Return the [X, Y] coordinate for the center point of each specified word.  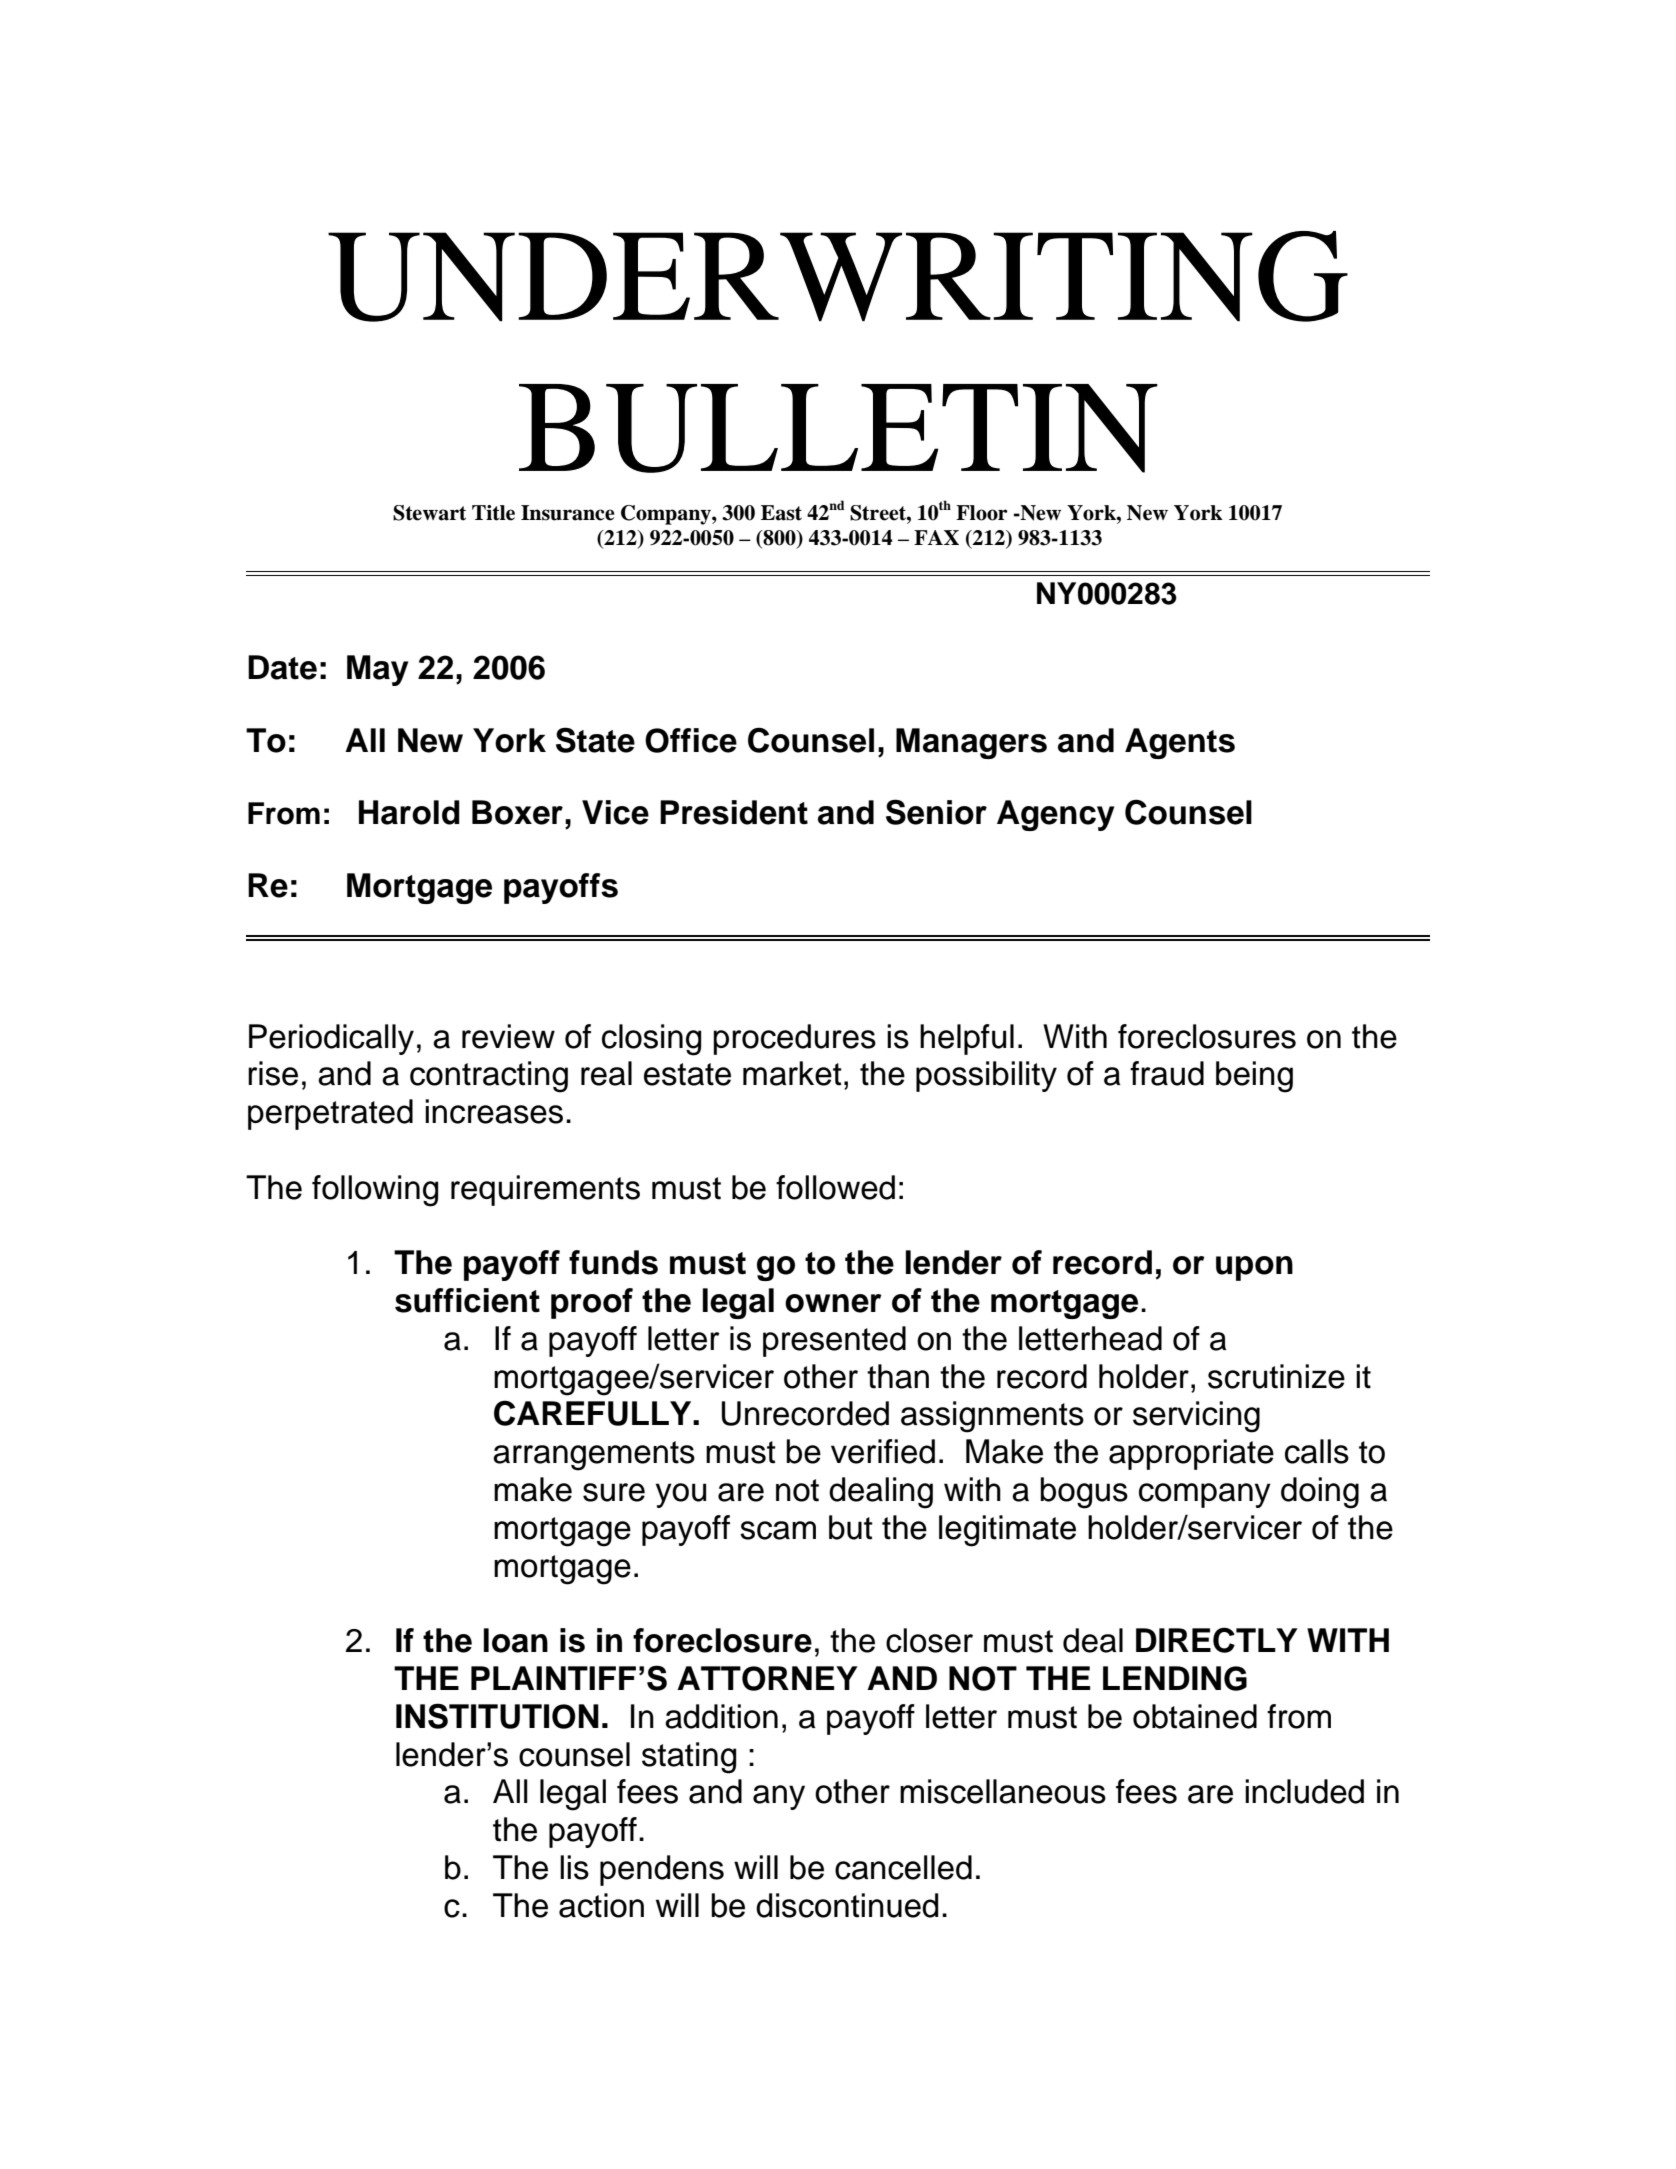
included [1304, 1791]
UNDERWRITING [838, 276]
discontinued [847, 1905]
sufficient [467, 1300]
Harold [409, 812]
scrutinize [1276, 1376]
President [734, 812]
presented [834, 1341]
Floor [982, 513]
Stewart [429, 513]
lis [574, 1867]
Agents [1180, 743]
